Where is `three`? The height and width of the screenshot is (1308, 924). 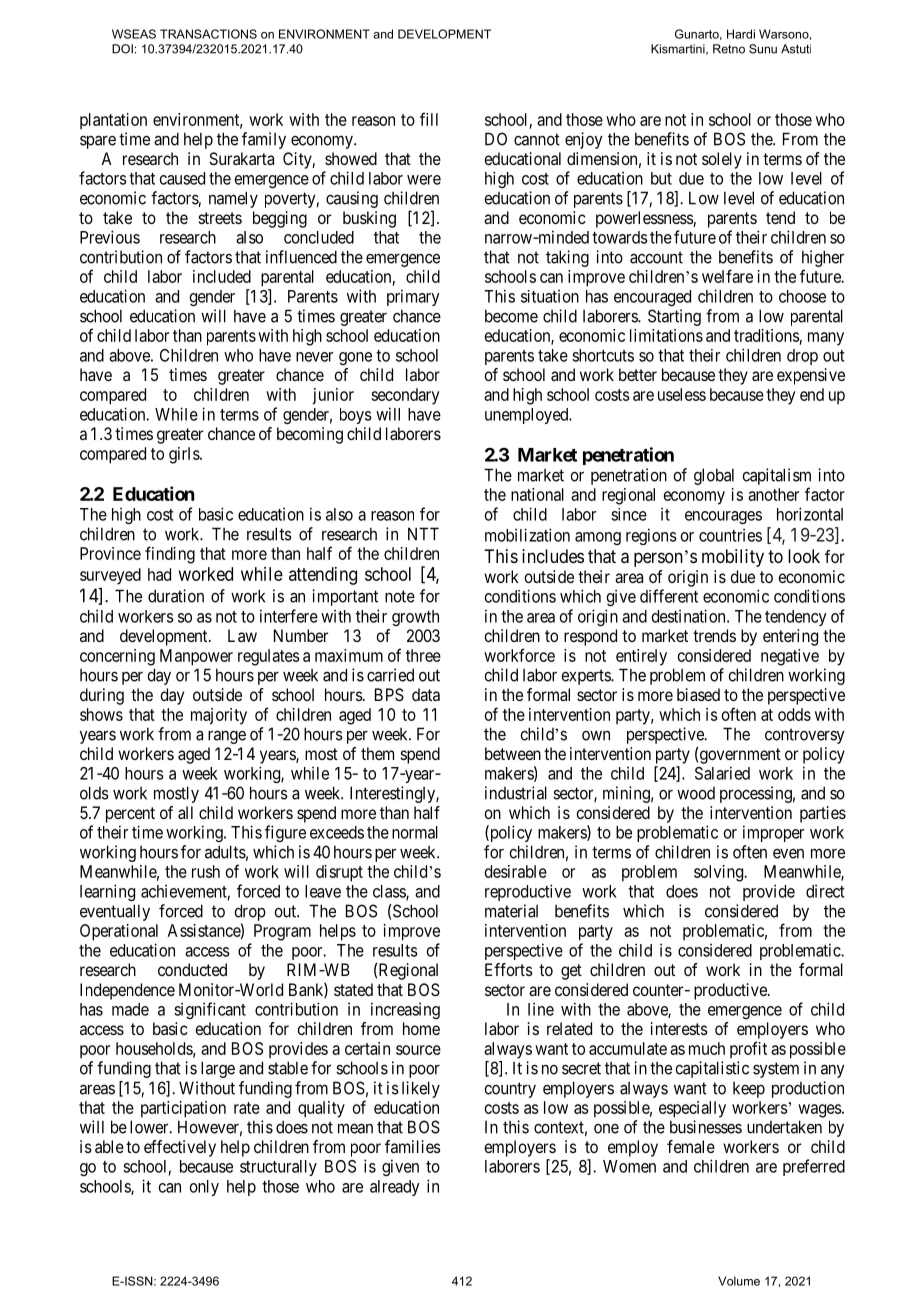 three is located at coordinates (423, 655).
